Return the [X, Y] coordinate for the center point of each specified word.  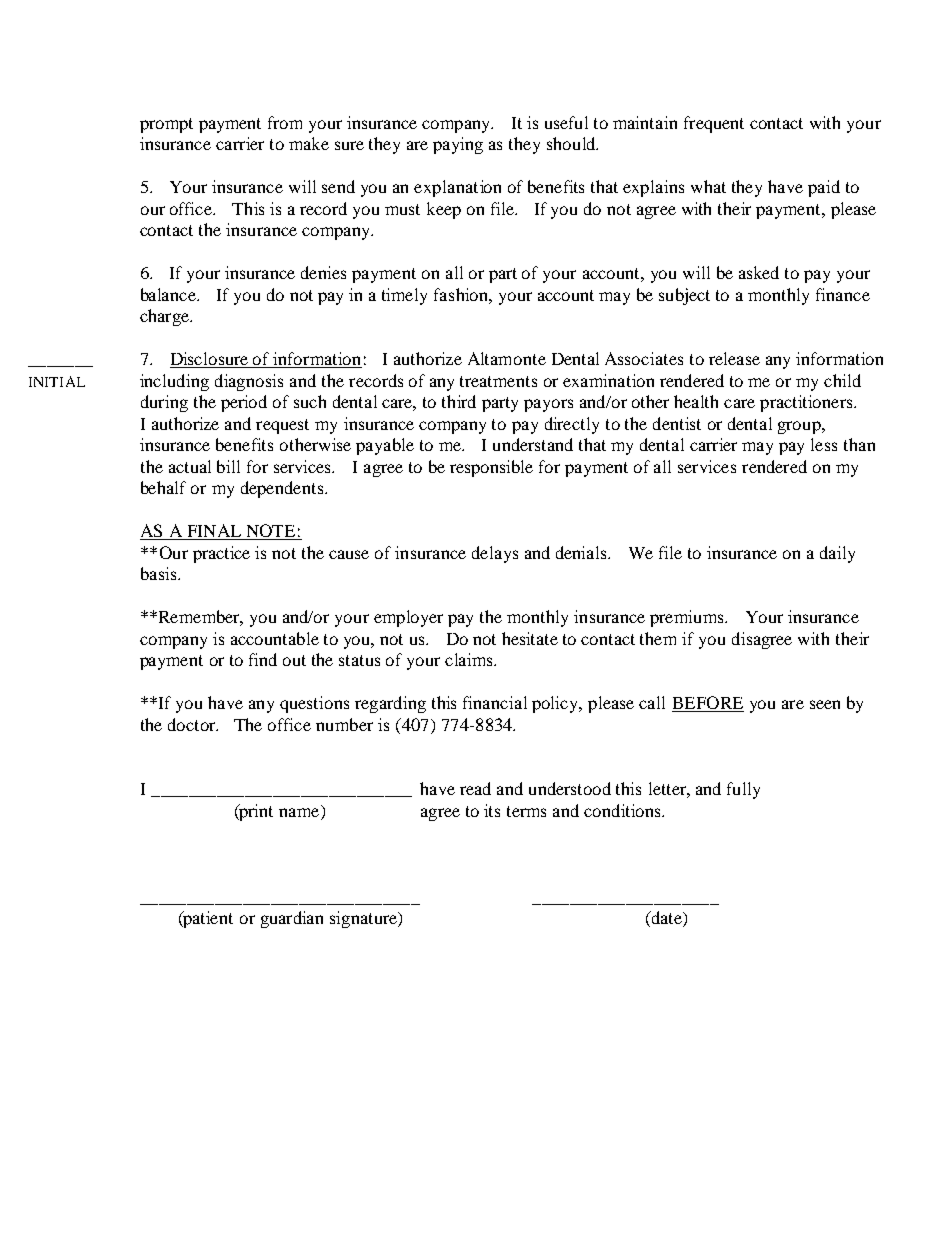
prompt [166, 125]
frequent [714, 124]
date [666, 919]
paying [458, 145]
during [164, 403]
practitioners [807, 403]
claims [470, 659]
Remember [201, 618]
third [459, 401]
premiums [688, 618]
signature [365, 919]
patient [207, 919]
